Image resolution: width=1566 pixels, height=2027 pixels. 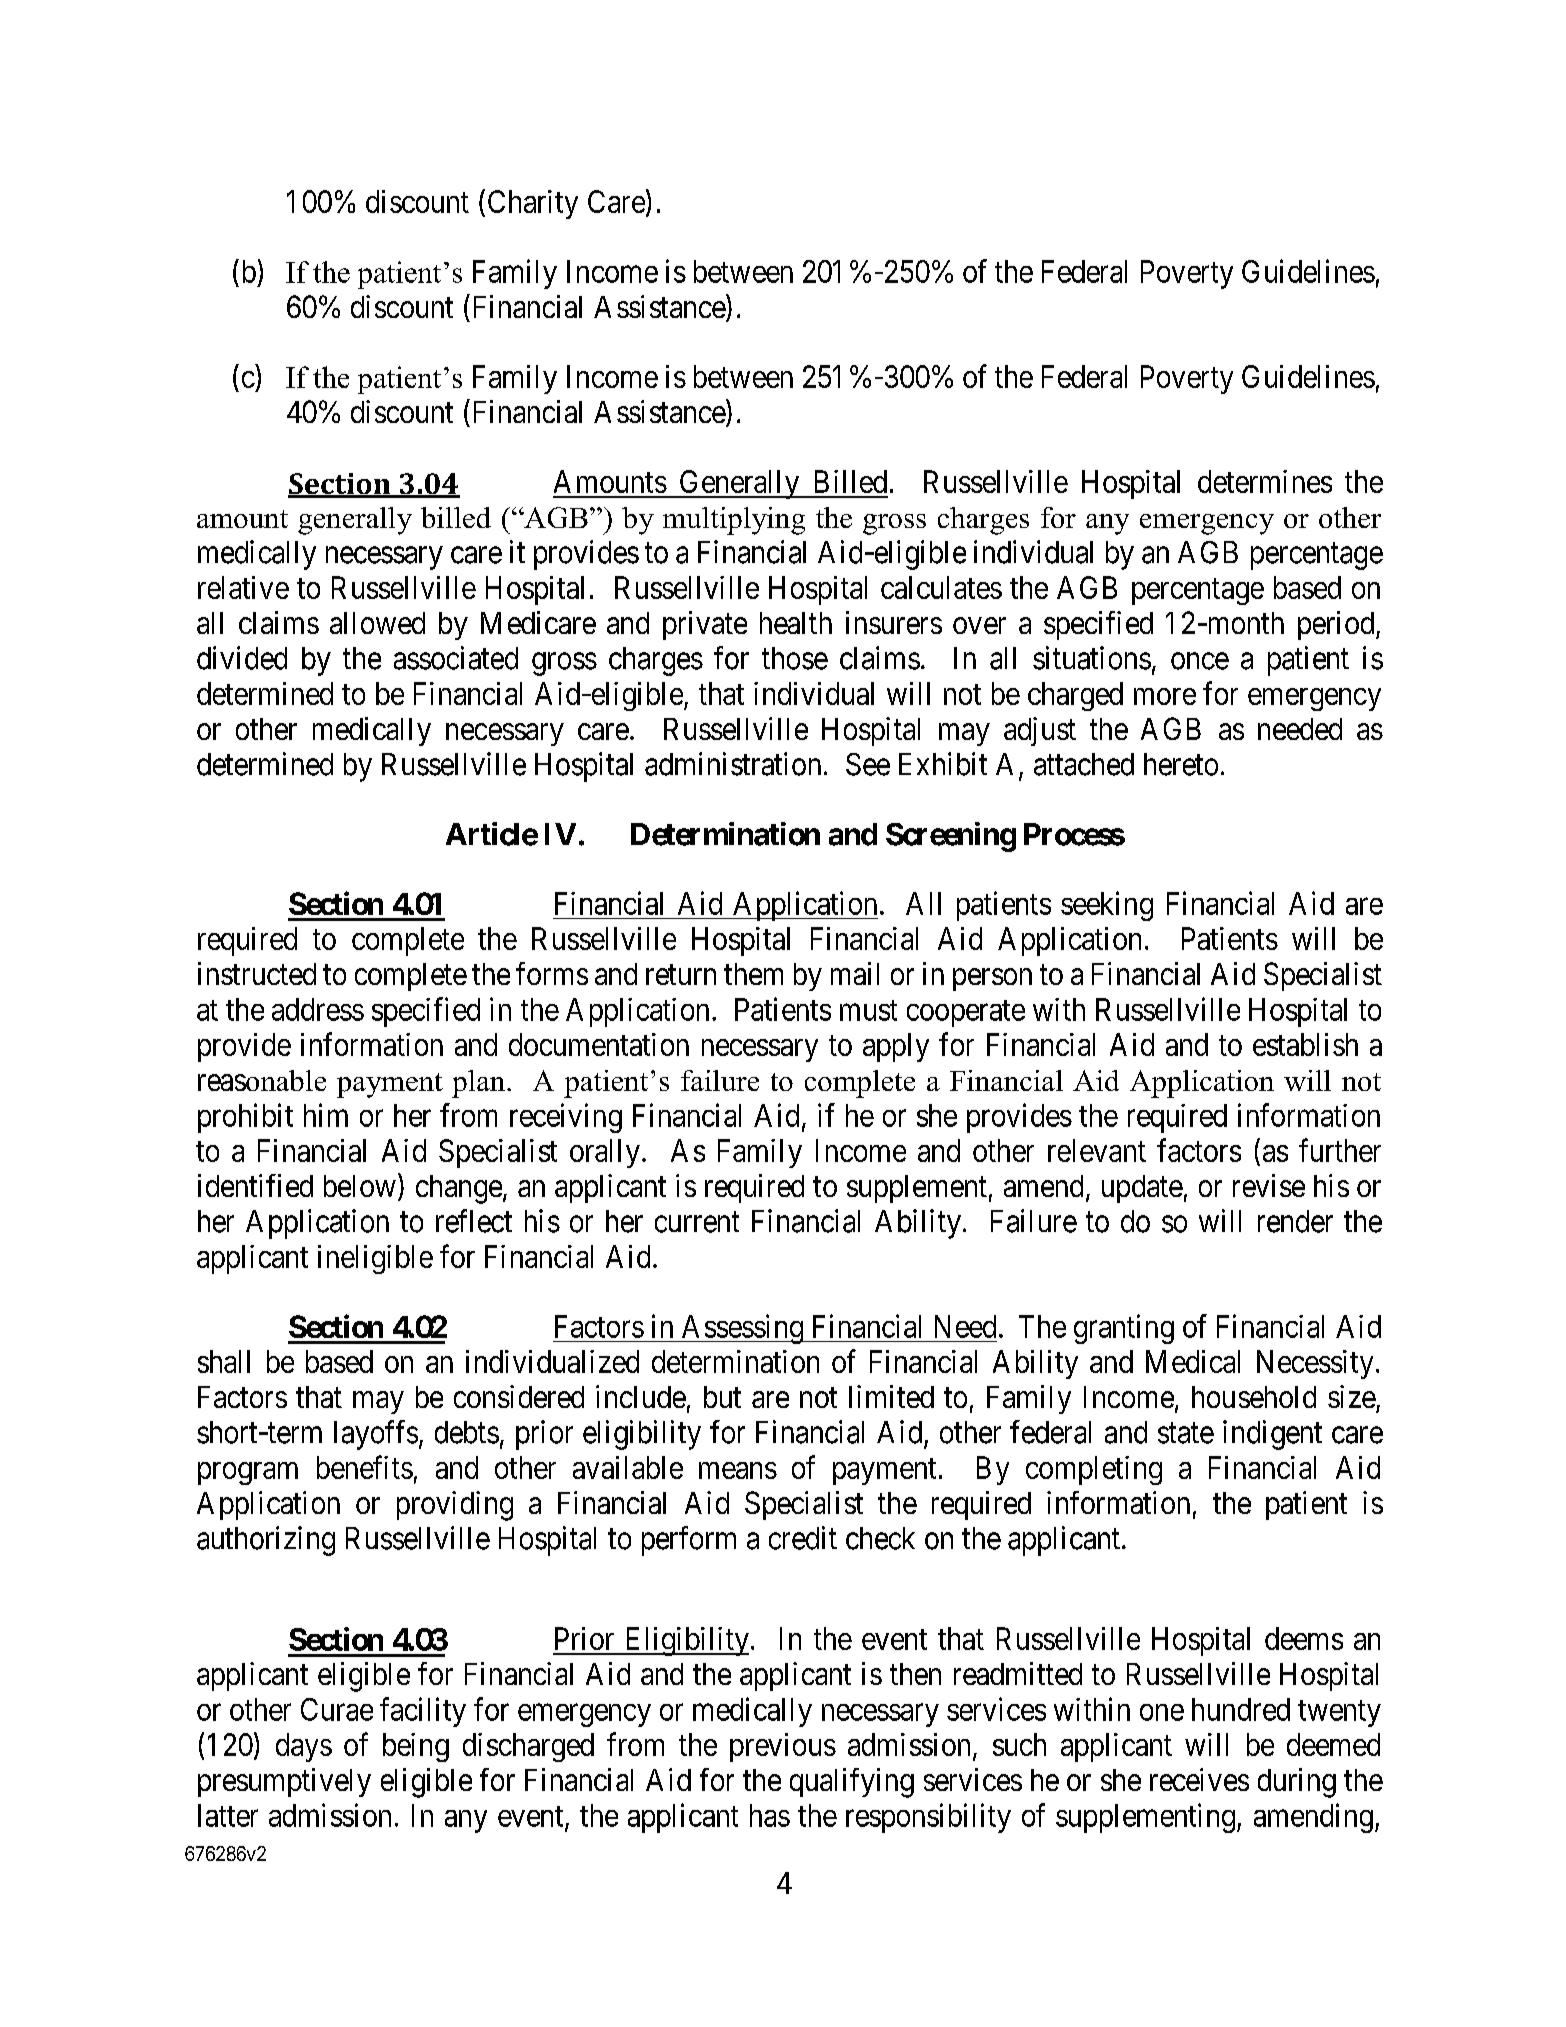 I want to click on days, so click(x=304, y=1747).
